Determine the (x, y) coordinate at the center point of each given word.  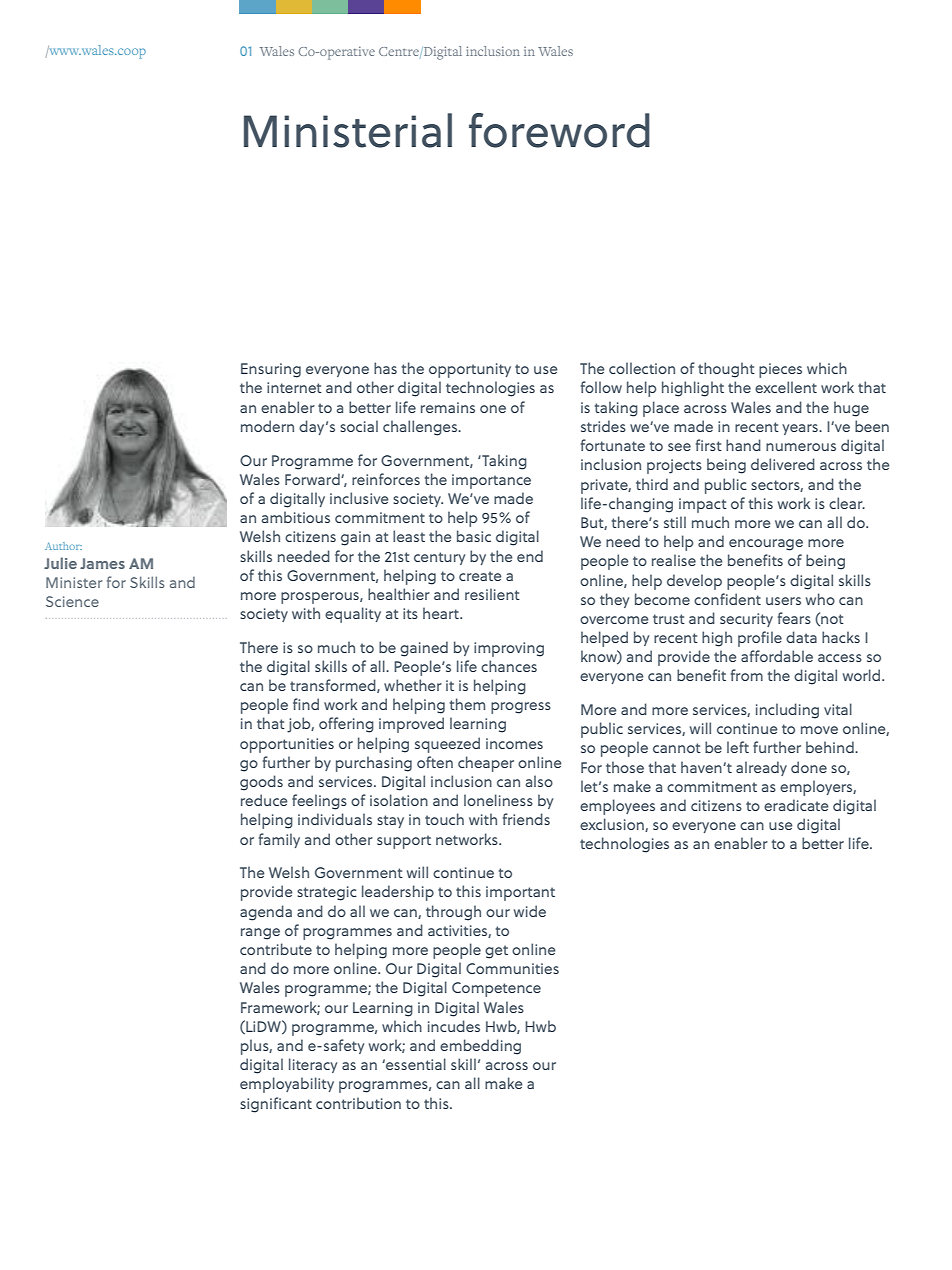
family (279, 840)
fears (794, 618)
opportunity (470, 370)
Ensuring (271, 370)
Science (72, 601)
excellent (786, 387)
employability (287, 1085)
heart (442, 613)
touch (444, 819)
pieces (780, 370)
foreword (559, 130)
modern (267, 426)
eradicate (796, 805)
